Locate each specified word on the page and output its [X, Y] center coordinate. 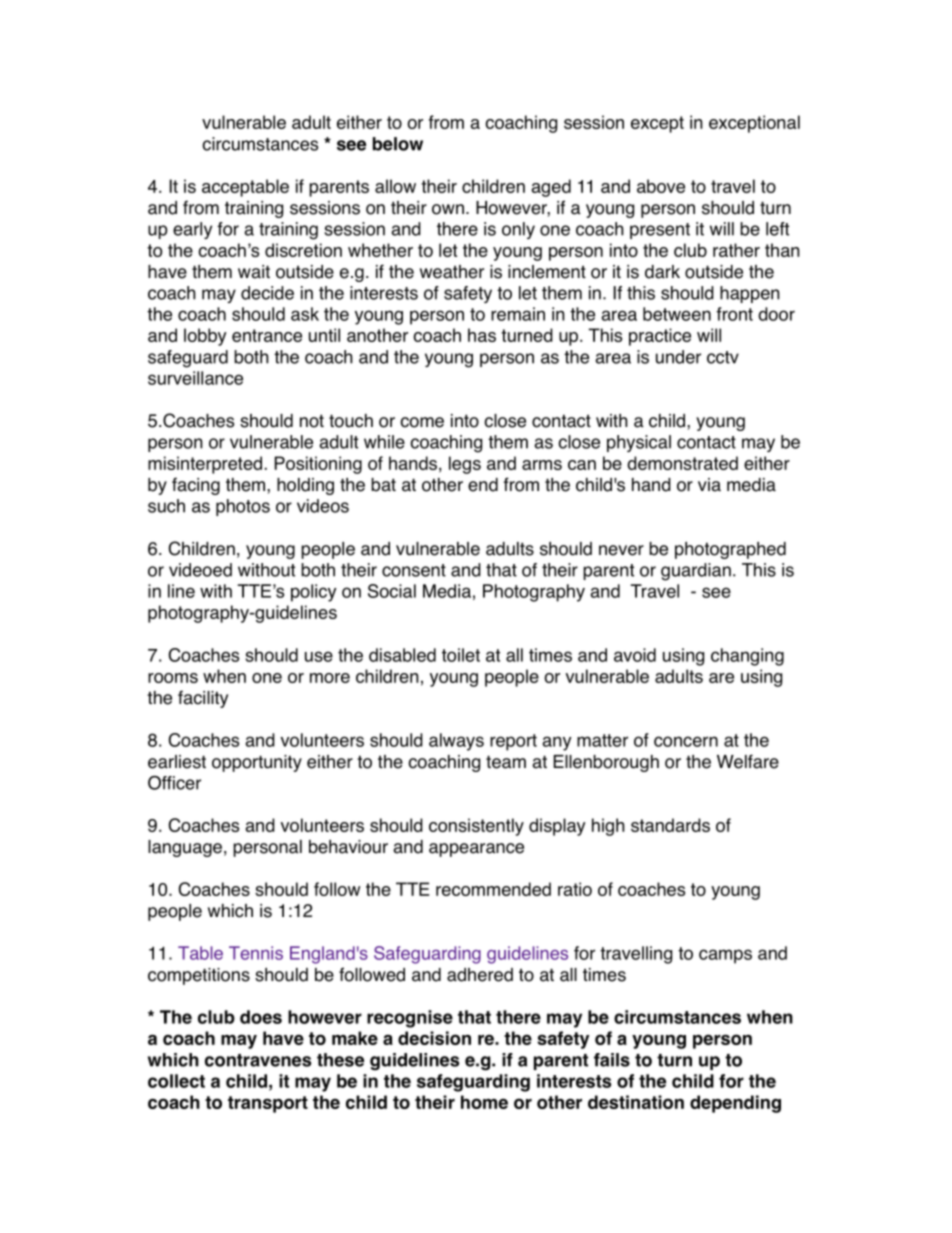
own [448, 209]
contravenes [258, 1060]
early [192, 230]
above [661, 186]
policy [314, 593]
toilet [461, 655]
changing [747, 657]
